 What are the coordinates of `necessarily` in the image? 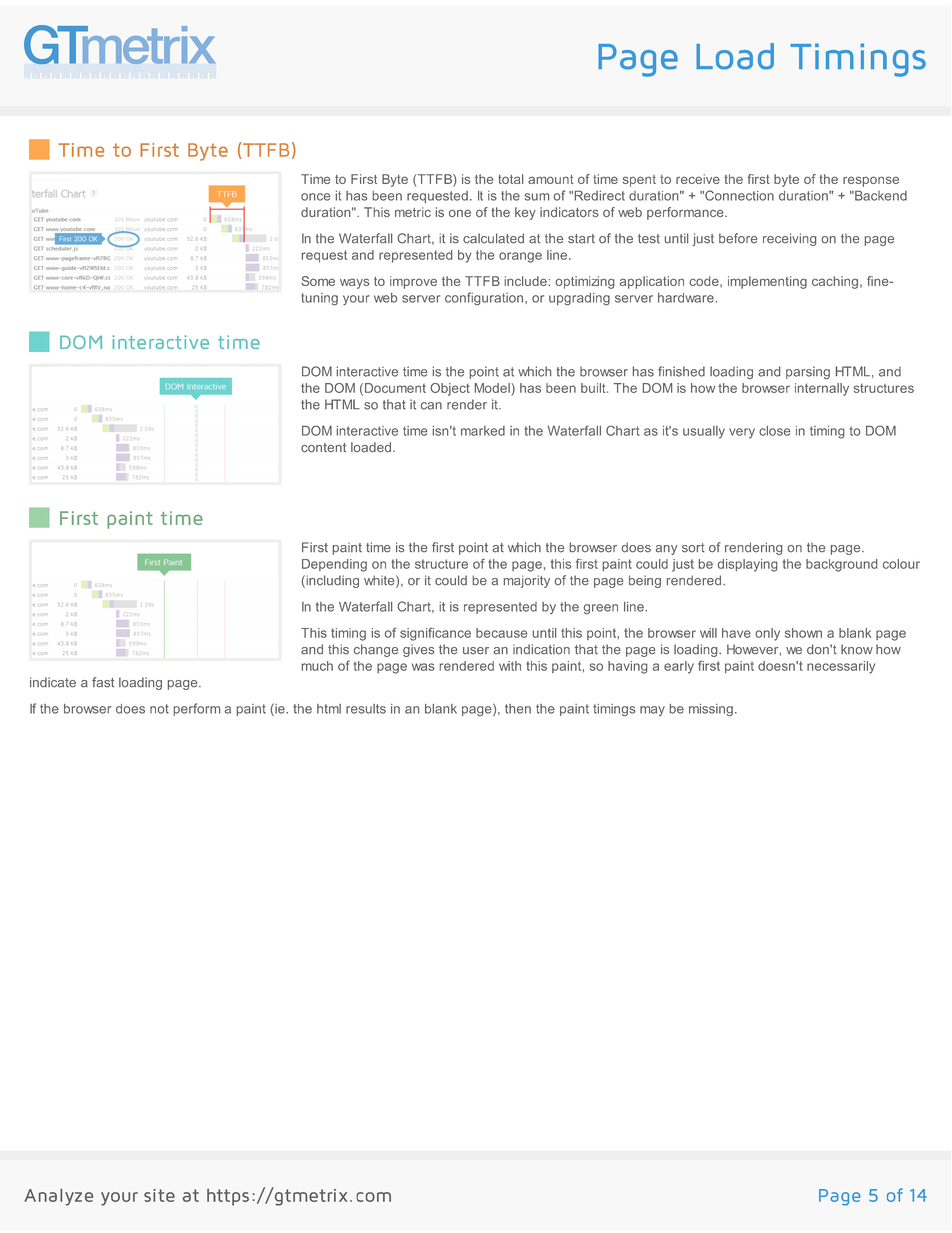 It's located at (841, 667).
